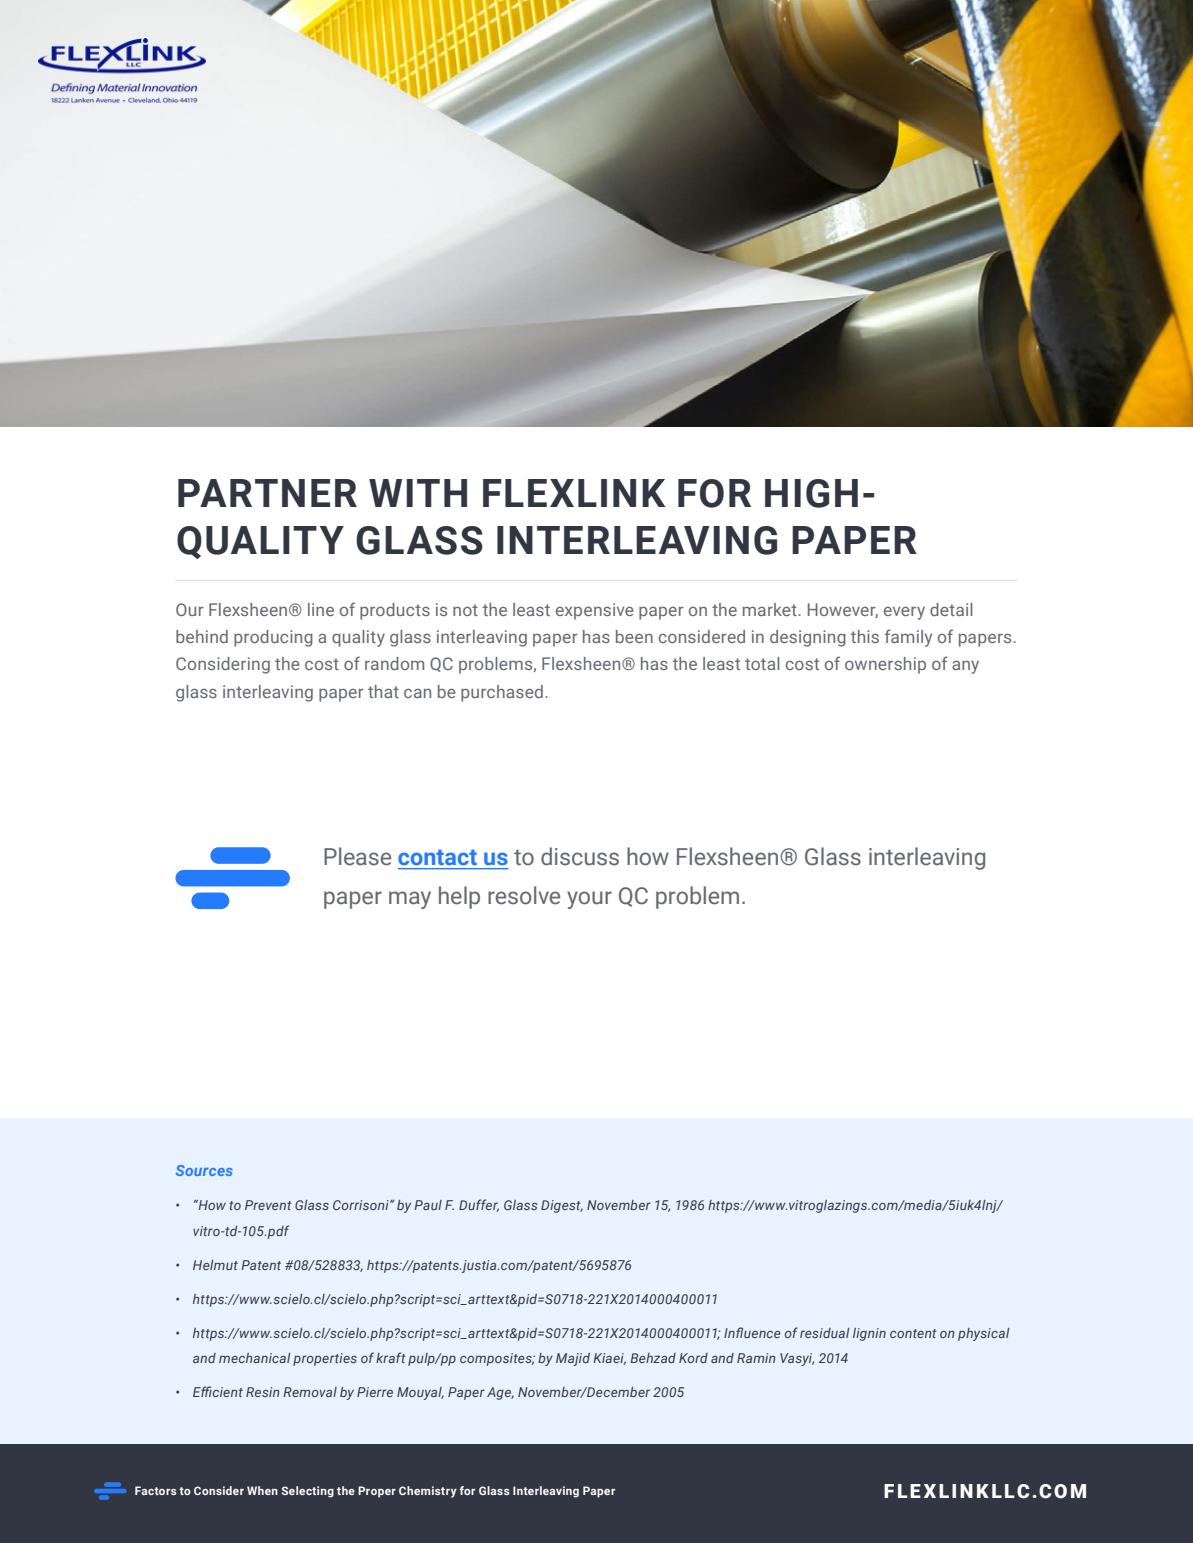  Describe the element at coordinates (273, 638) in the screenshot. I see `producing` at that location.
